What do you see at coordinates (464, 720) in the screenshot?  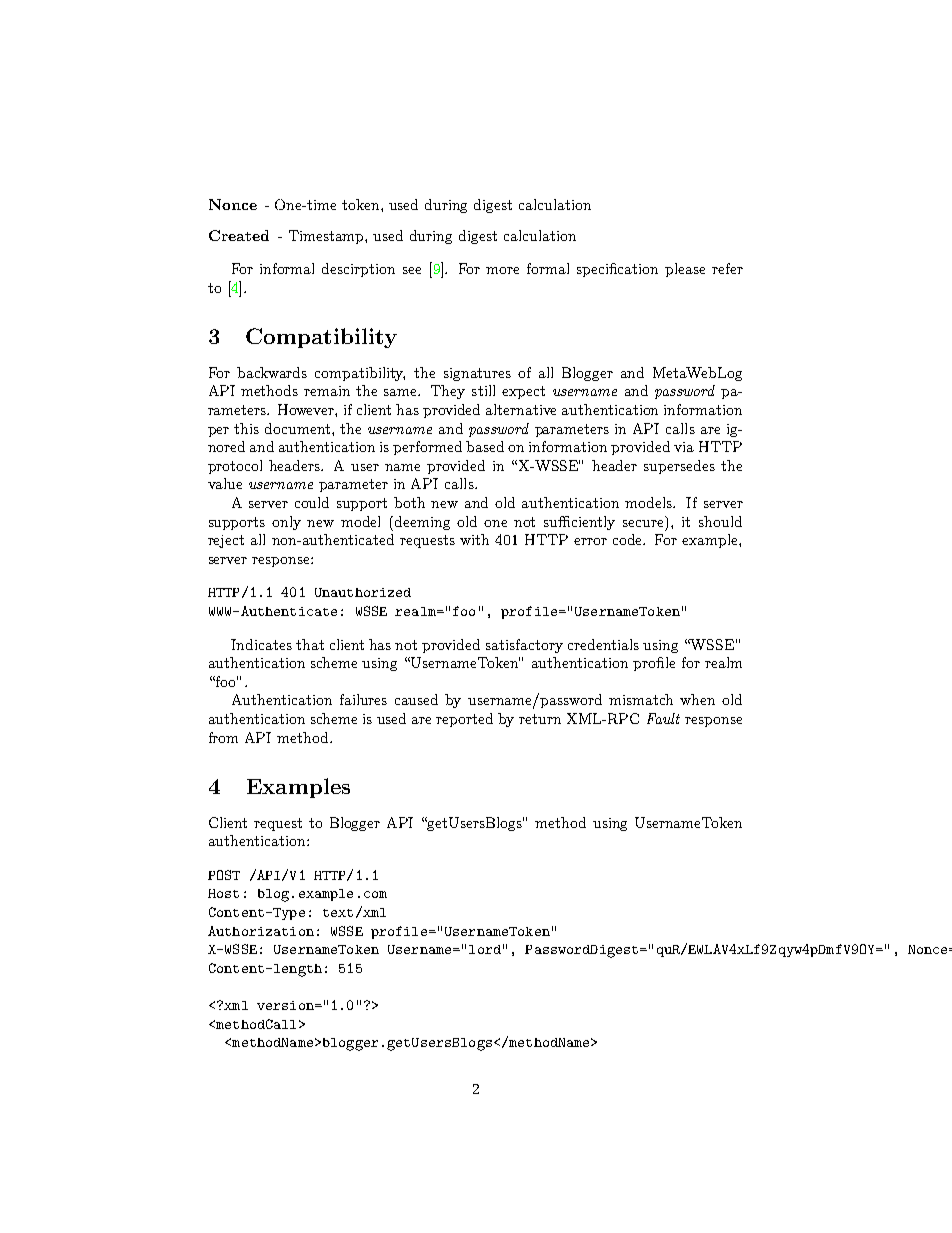 I see `reported` at bounding box center [464, 720].
